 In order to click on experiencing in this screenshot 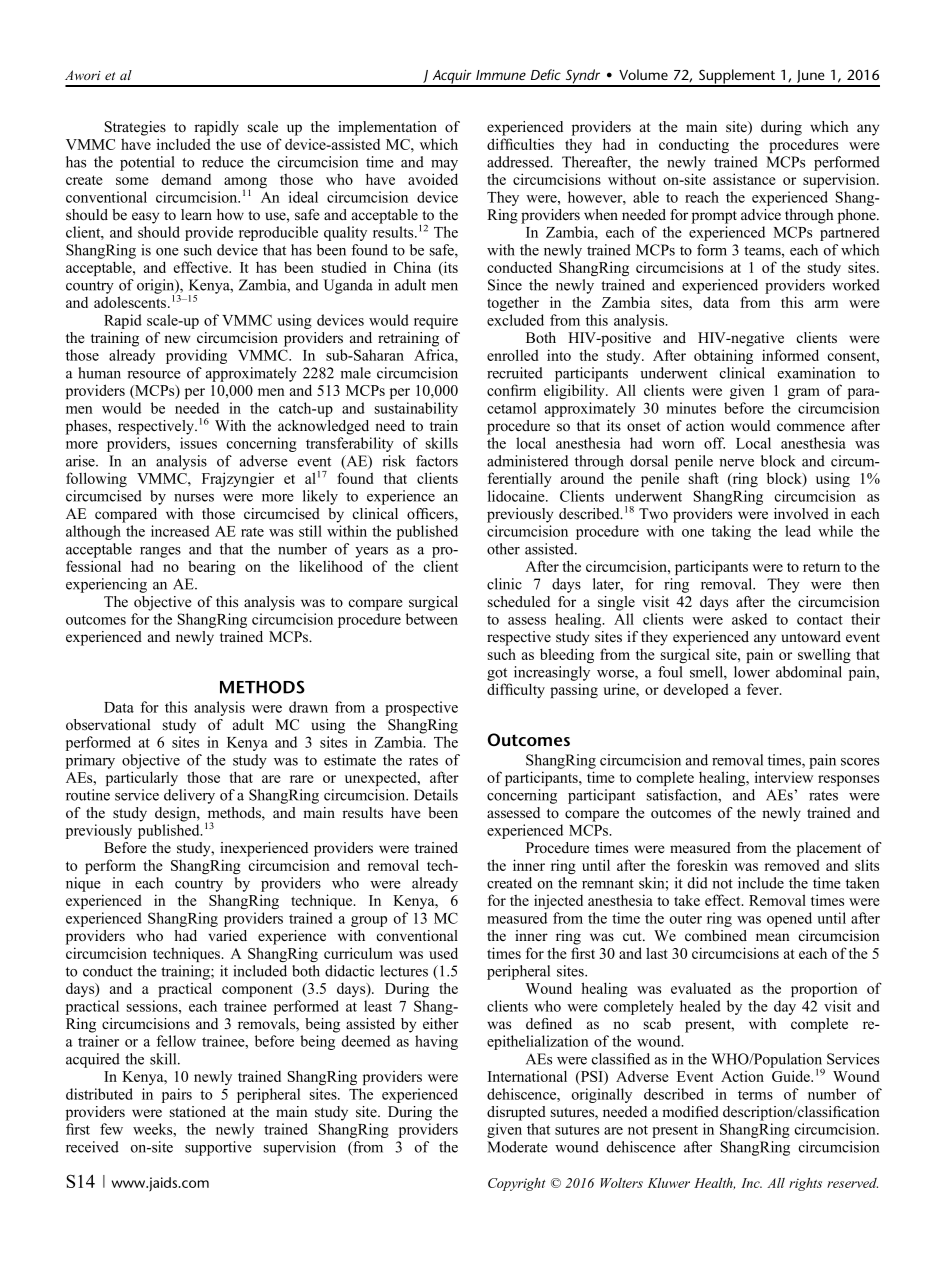, I will do `click(106, 585)`.
